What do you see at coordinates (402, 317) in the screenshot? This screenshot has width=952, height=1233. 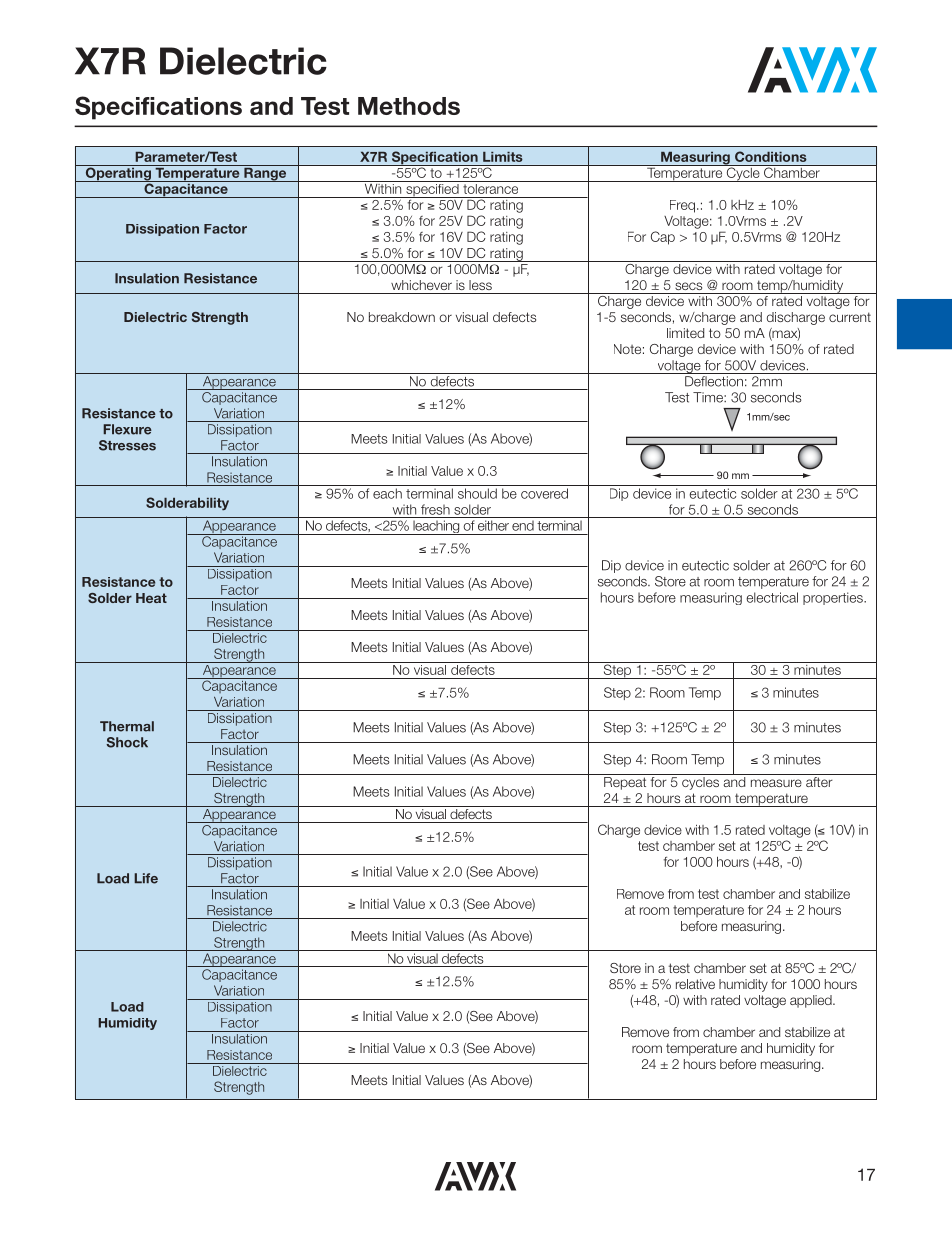 I see `breakdown` at bounding box center [402, 317].
